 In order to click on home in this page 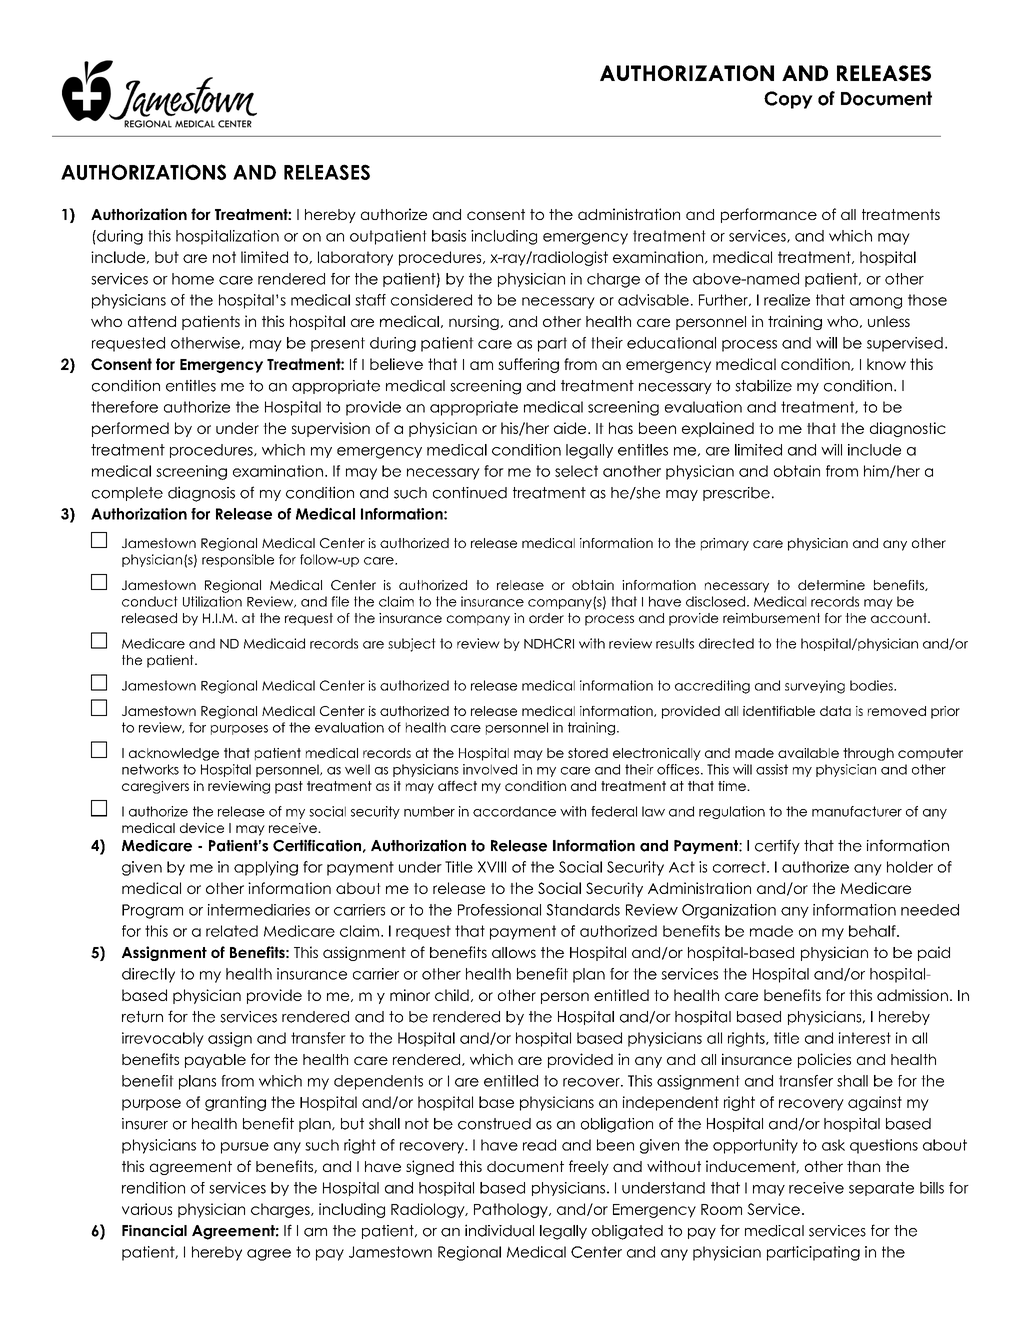, I will do `click(193, 279)`.
